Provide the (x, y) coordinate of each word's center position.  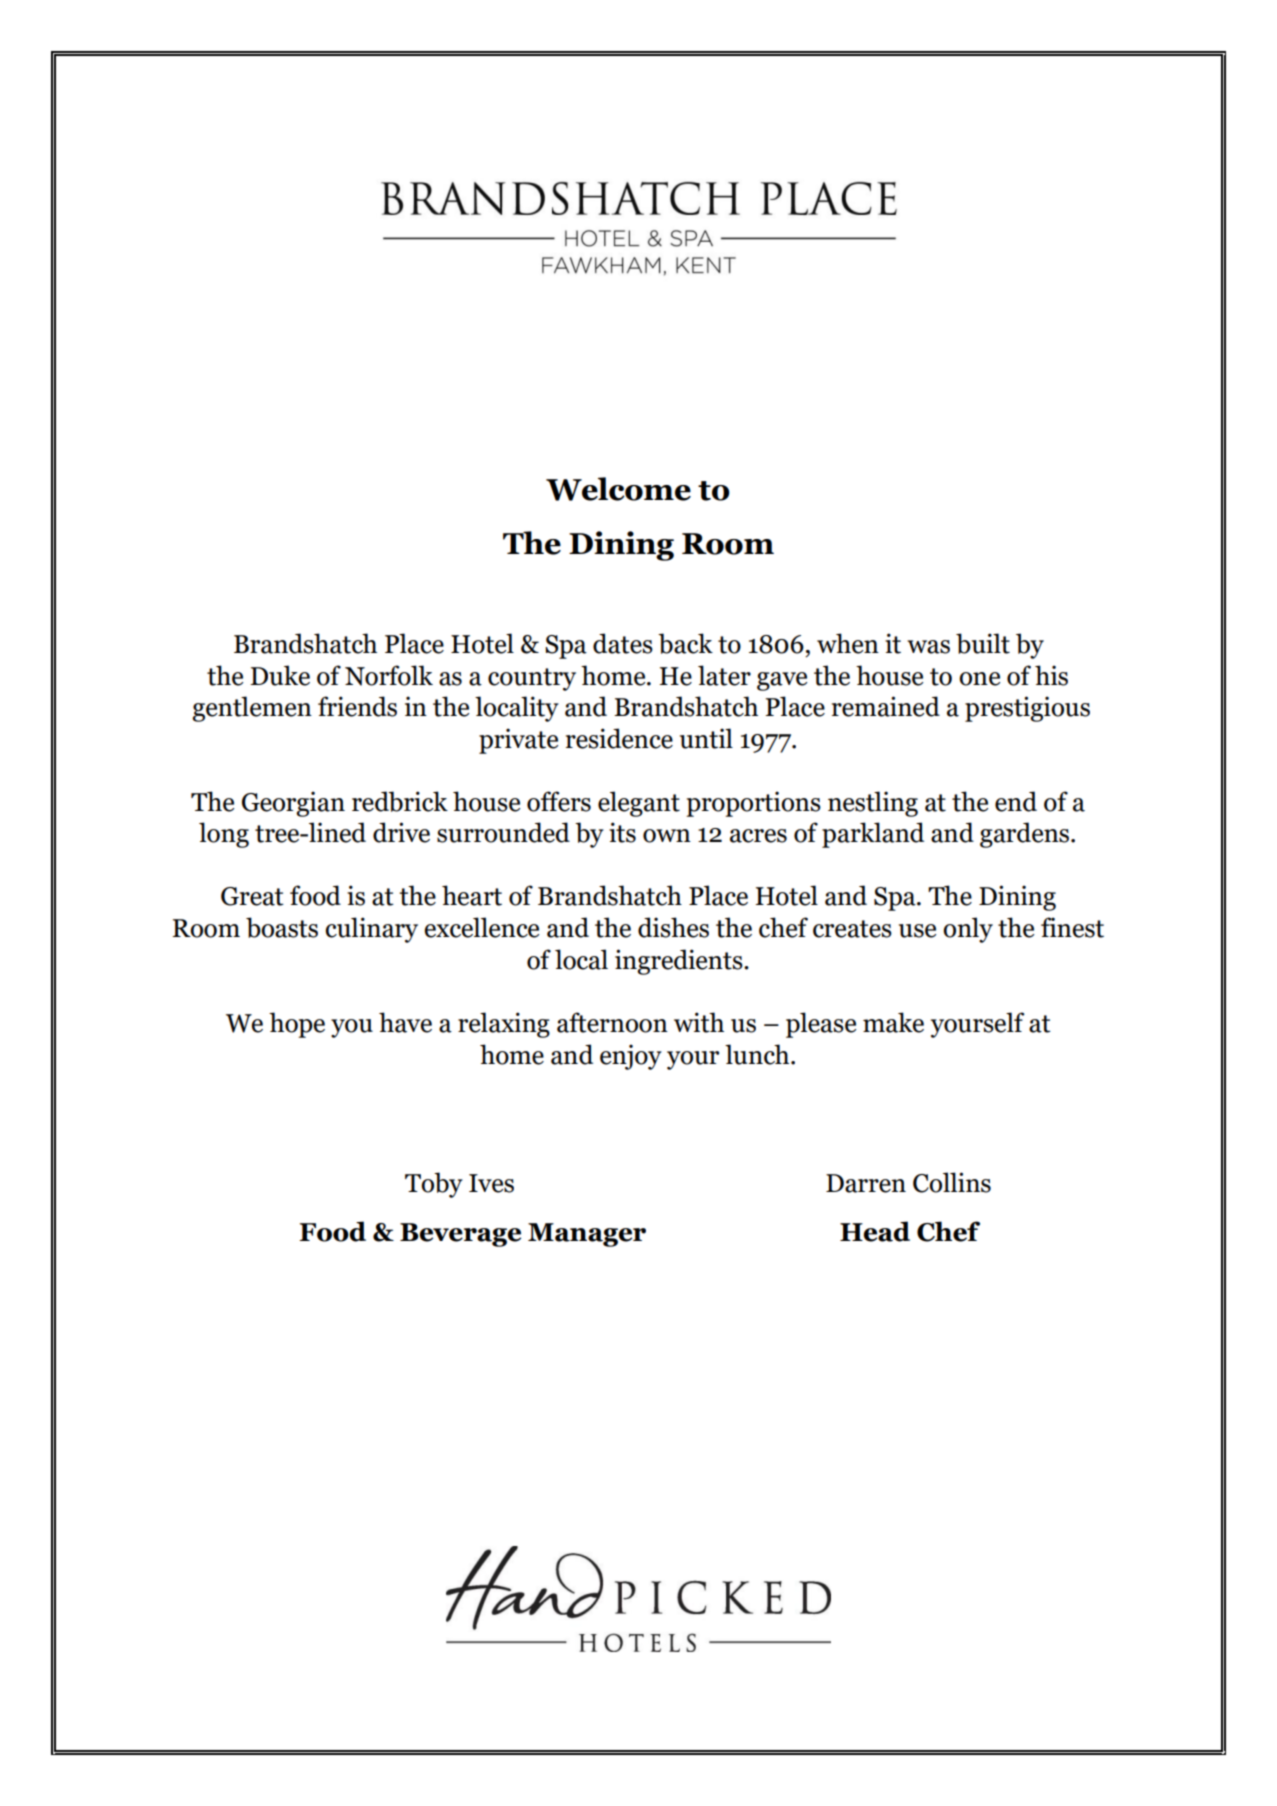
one (979, 679)
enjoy (631, 1057)
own (667, 836)
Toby (434, 1185)
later (724, 675)
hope (297, 1025)
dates (623, 643)
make (893, 1022)
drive (401, 832)
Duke (280, 675)
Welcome (618, 489)
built (983, 643)
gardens (1026, 835)
